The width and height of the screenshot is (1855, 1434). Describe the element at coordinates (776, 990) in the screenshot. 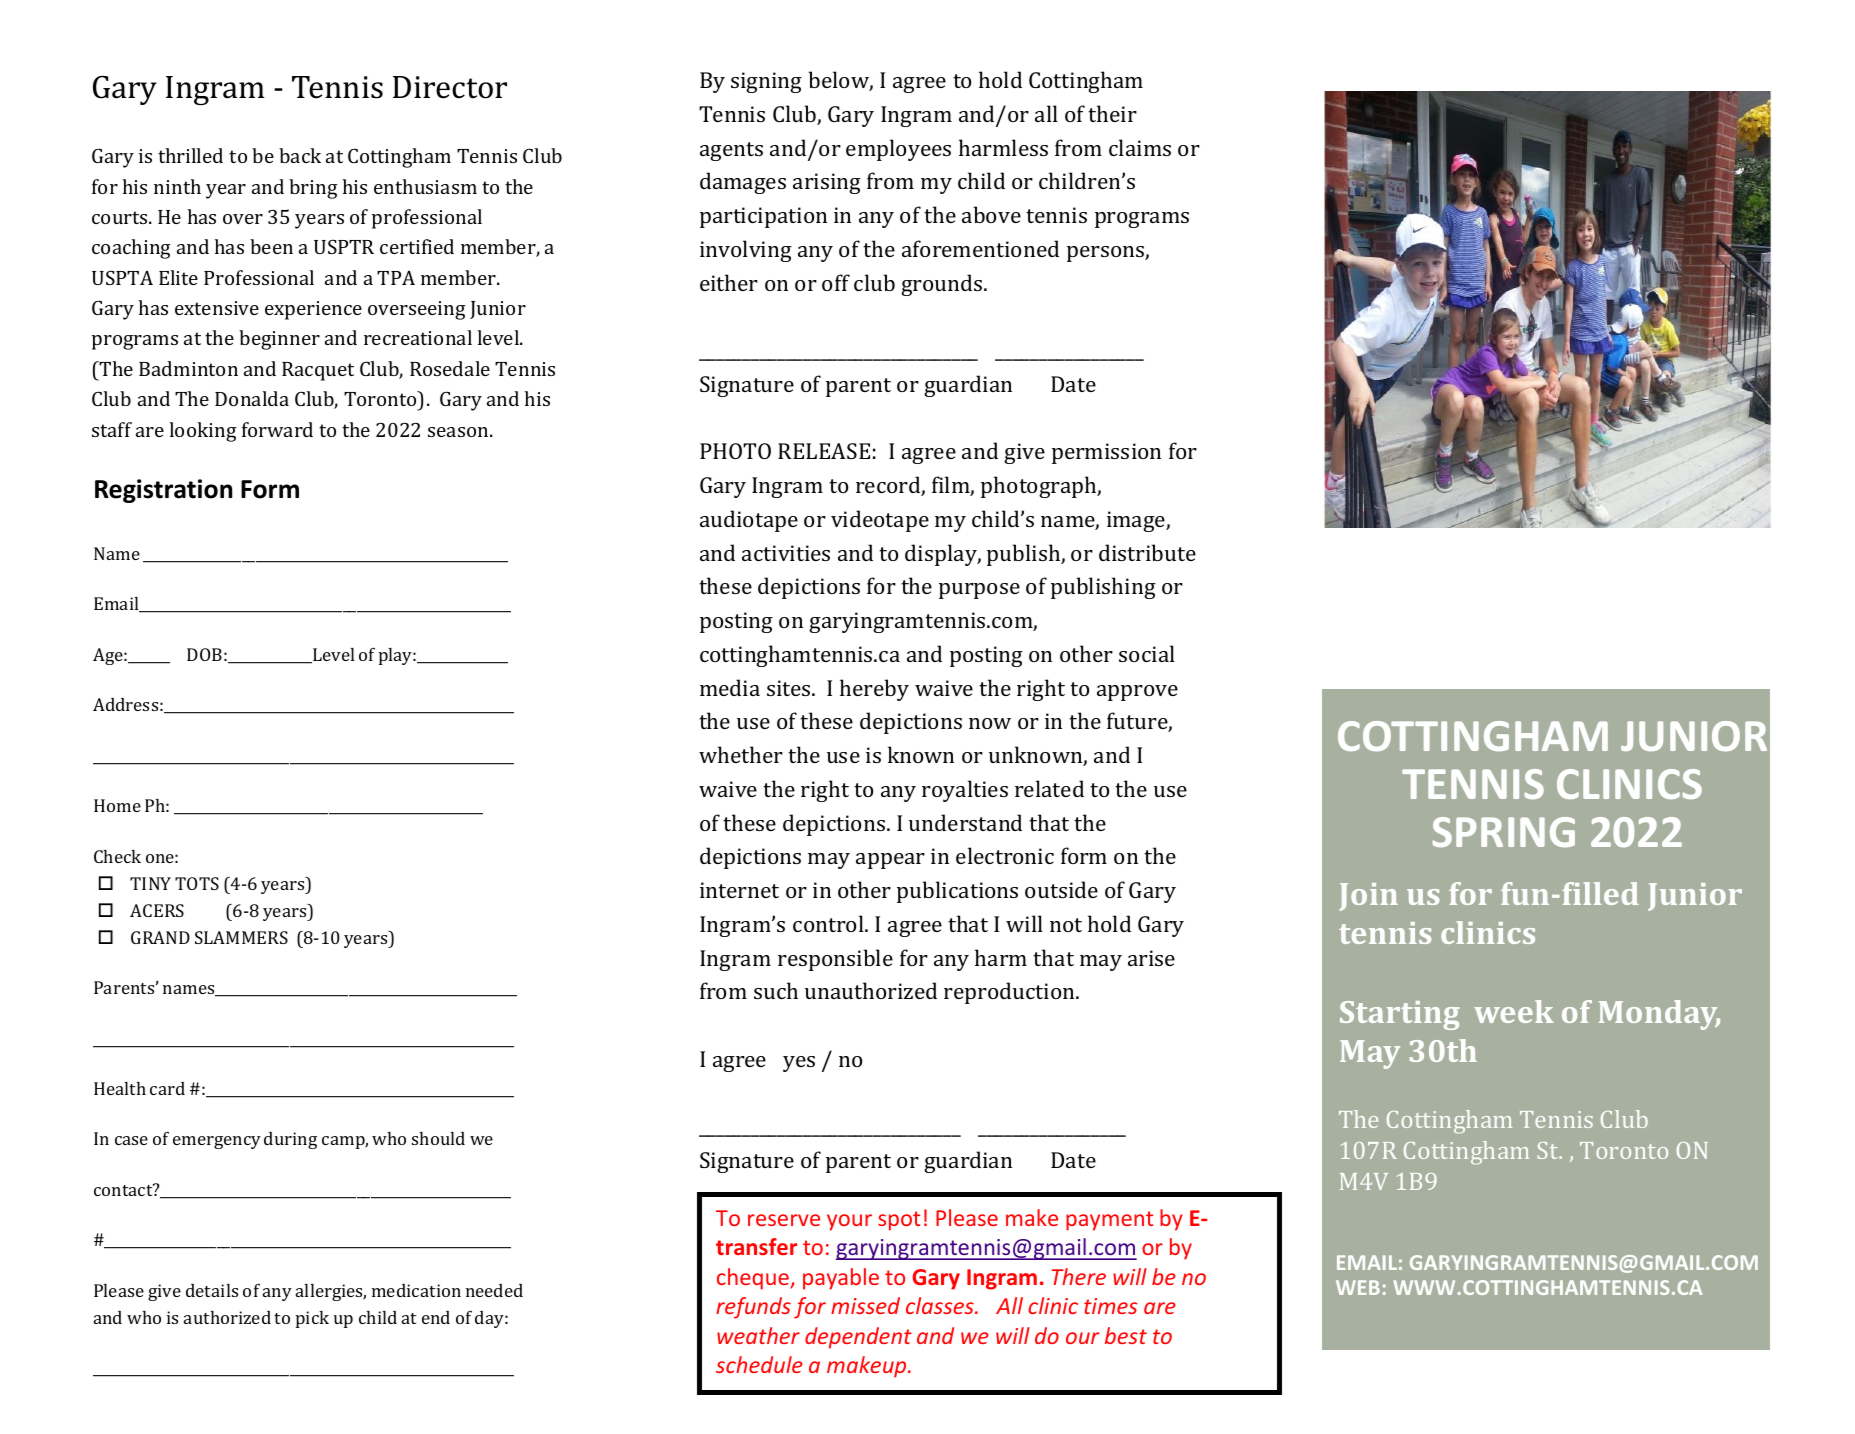

I see `such` at that location.
